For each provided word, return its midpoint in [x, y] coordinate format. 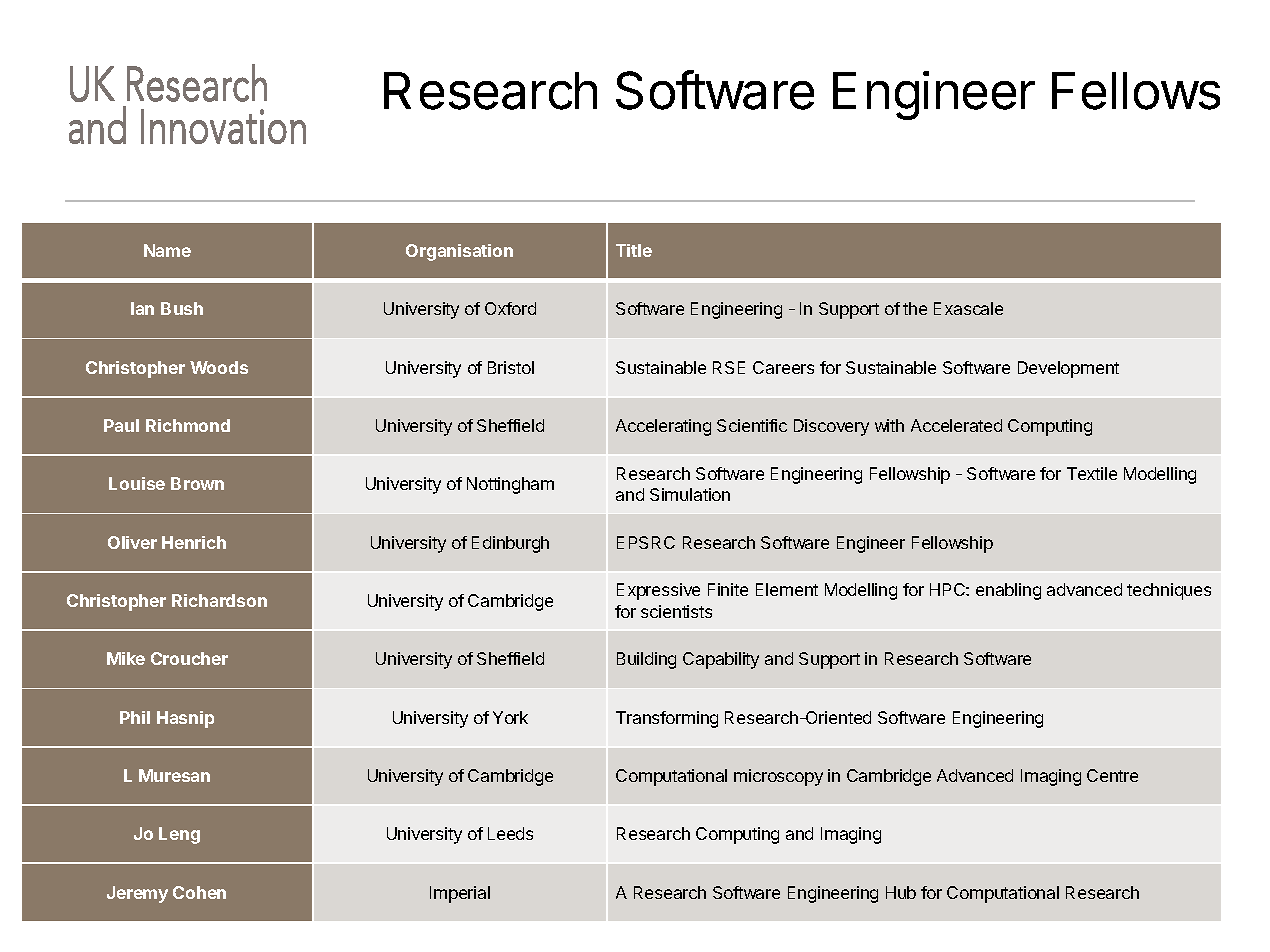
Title [634, 250]
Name [167, 250]
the [915, 308]
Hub [901, 892]
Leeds [510, 833]
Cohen [199, 892]
